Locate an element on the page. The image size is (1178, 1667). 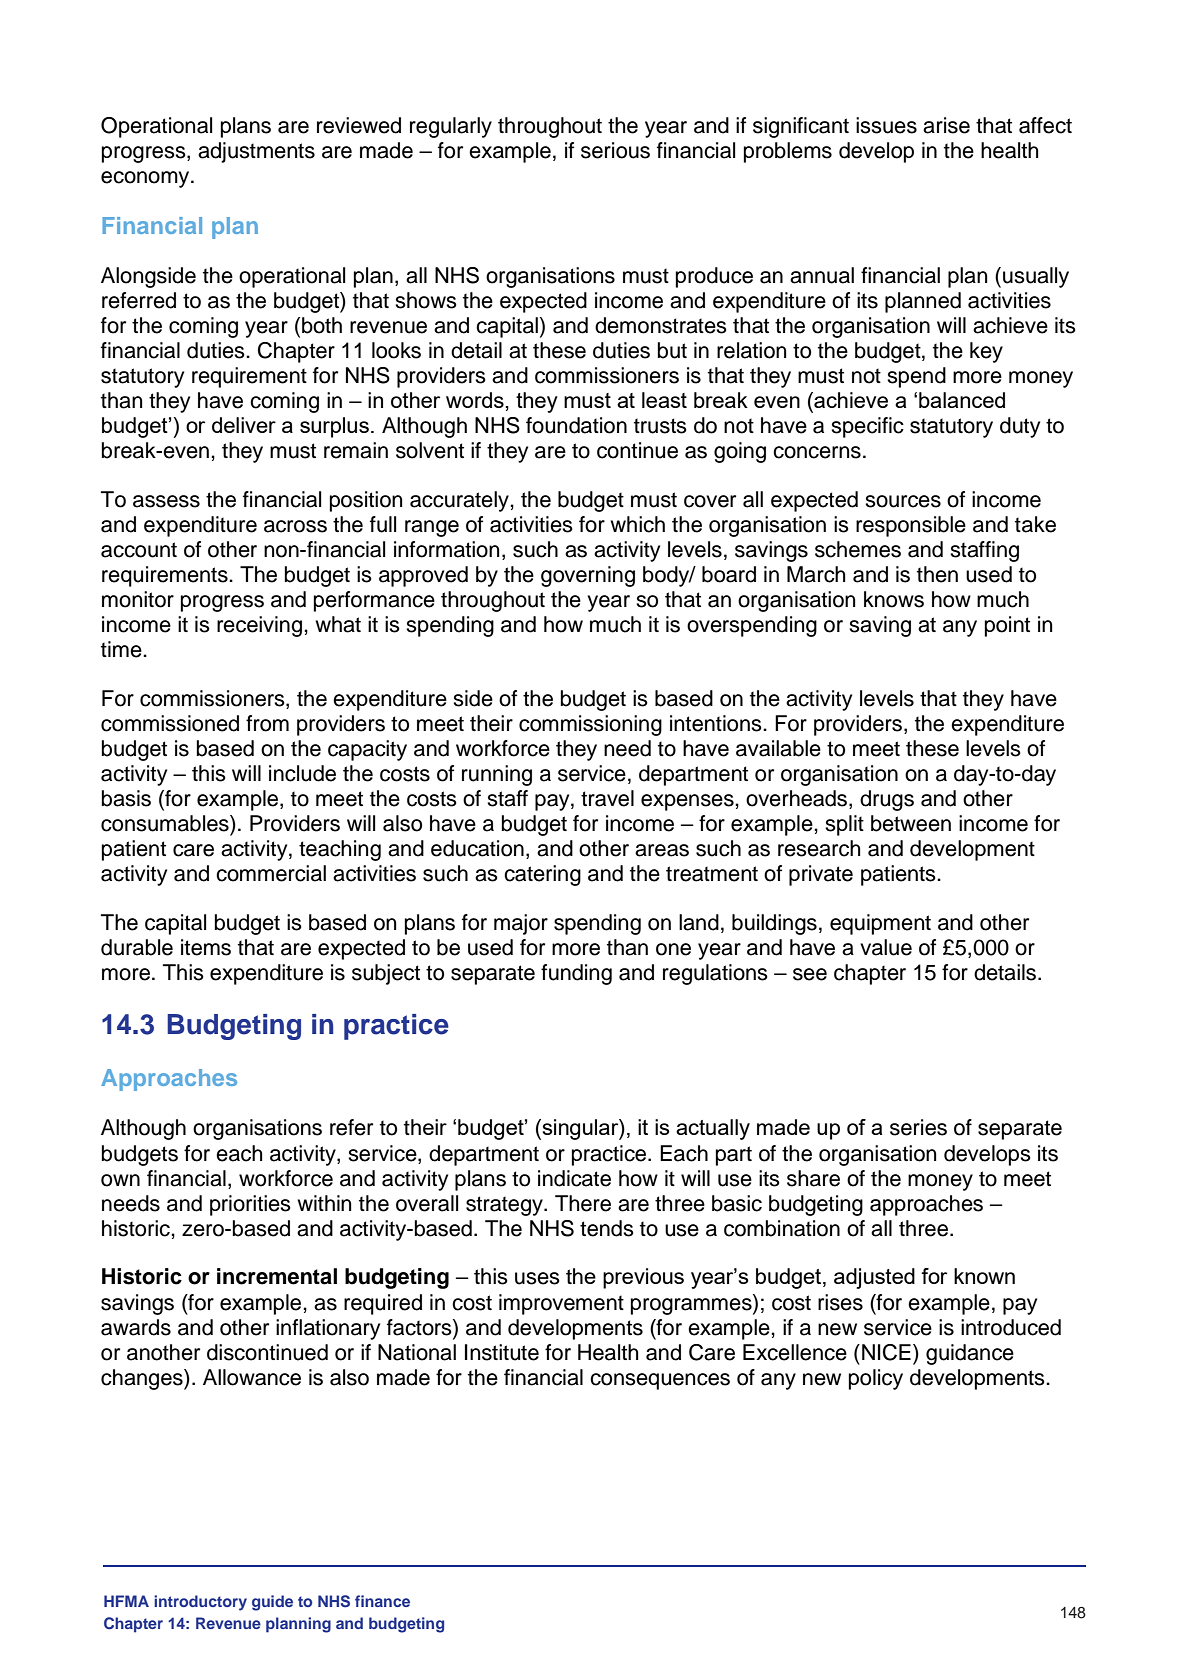
adjustments is located at coordinates (256, 152).
